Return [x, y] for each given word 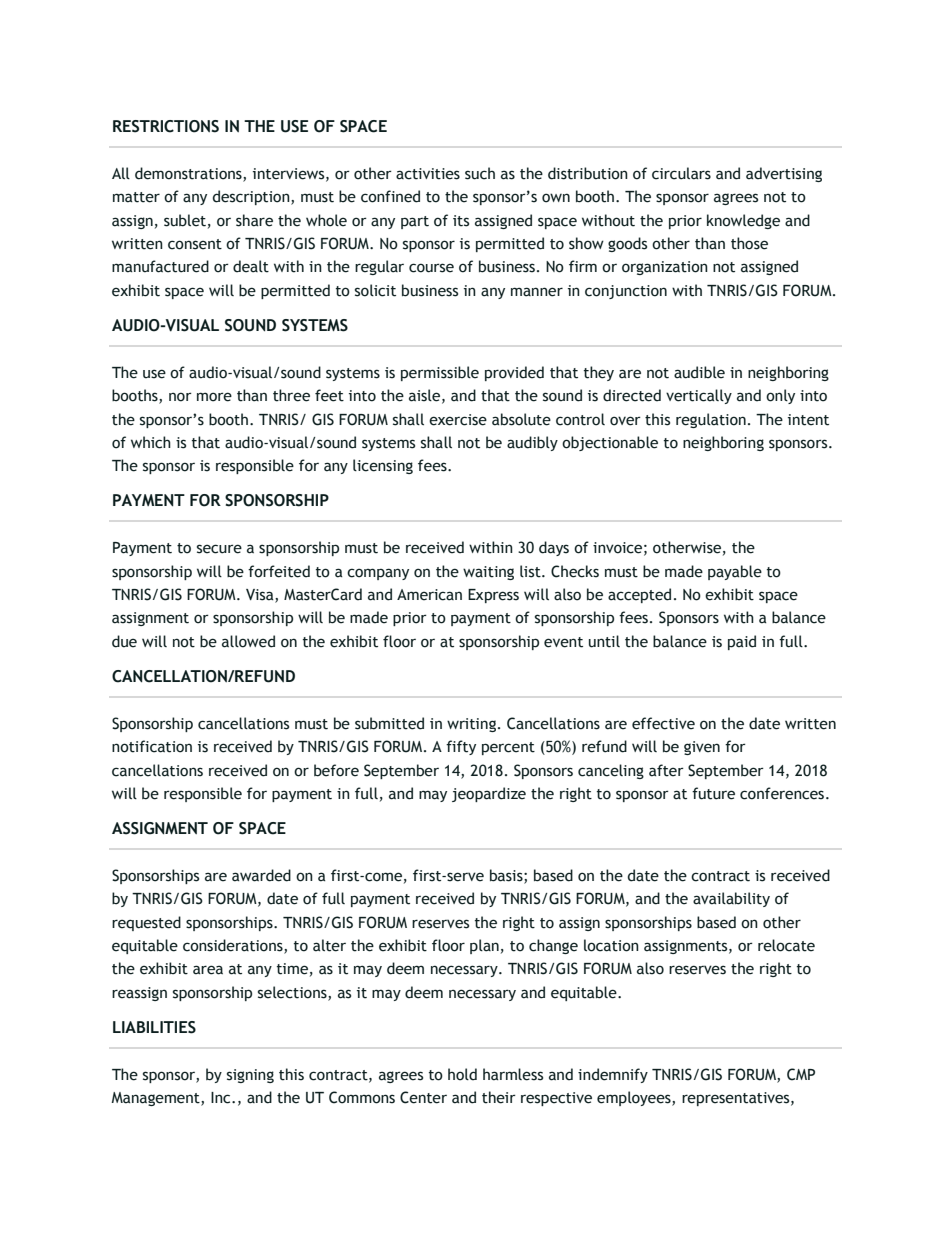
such [480, 173]
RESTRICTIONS [166, 126]
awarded [261, 875]
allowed [248, 641]
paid [742, 642]
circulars [681, 173]
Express [493, 596]
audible [699, 372]
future [713, 793]
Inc [222, 1098]
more [214, 397]
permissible [440, 373]
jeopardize [489, 794]
